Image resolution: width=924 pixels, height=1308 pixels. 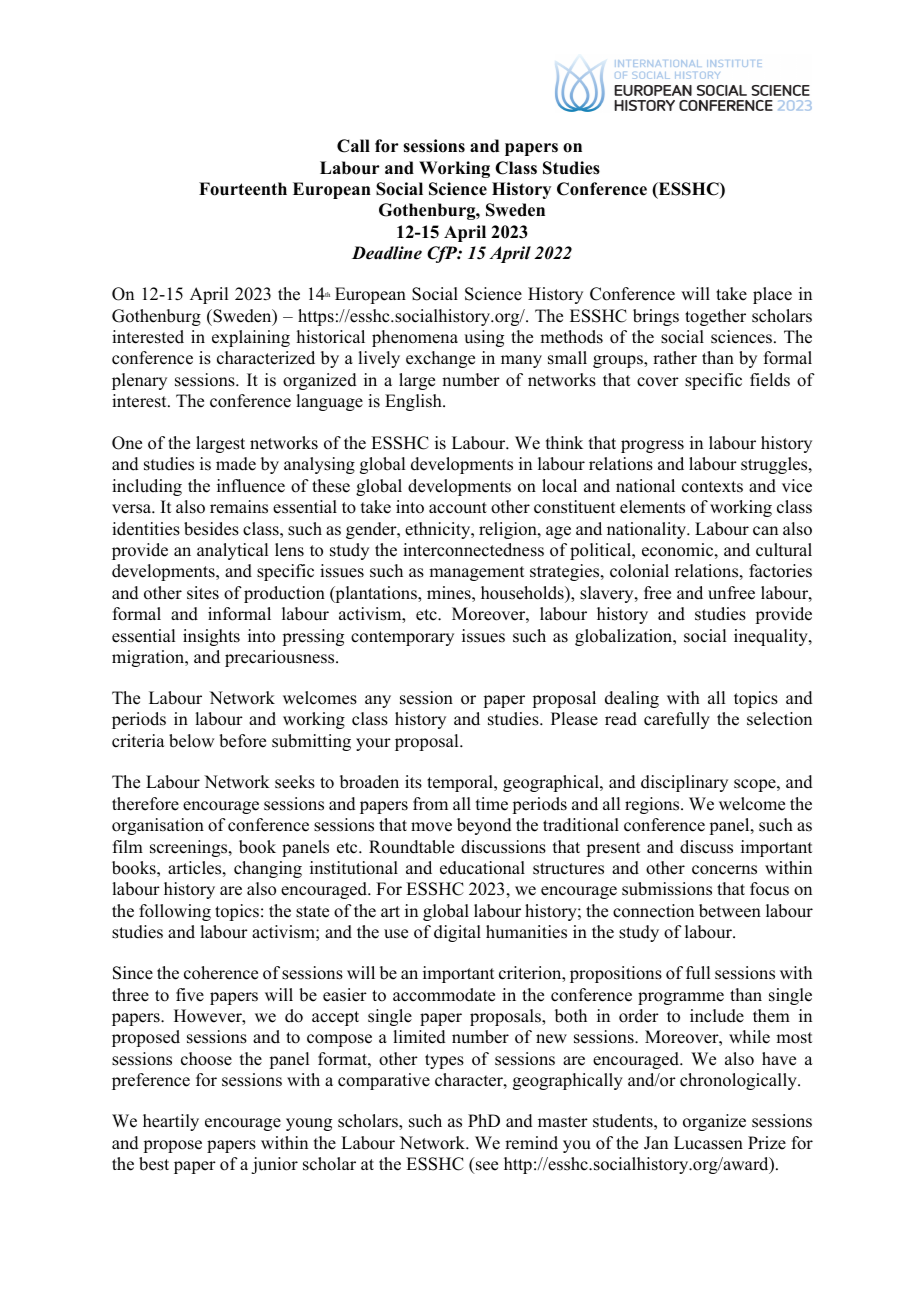 I want to click on heartily, so click(x=171, y=1122).
